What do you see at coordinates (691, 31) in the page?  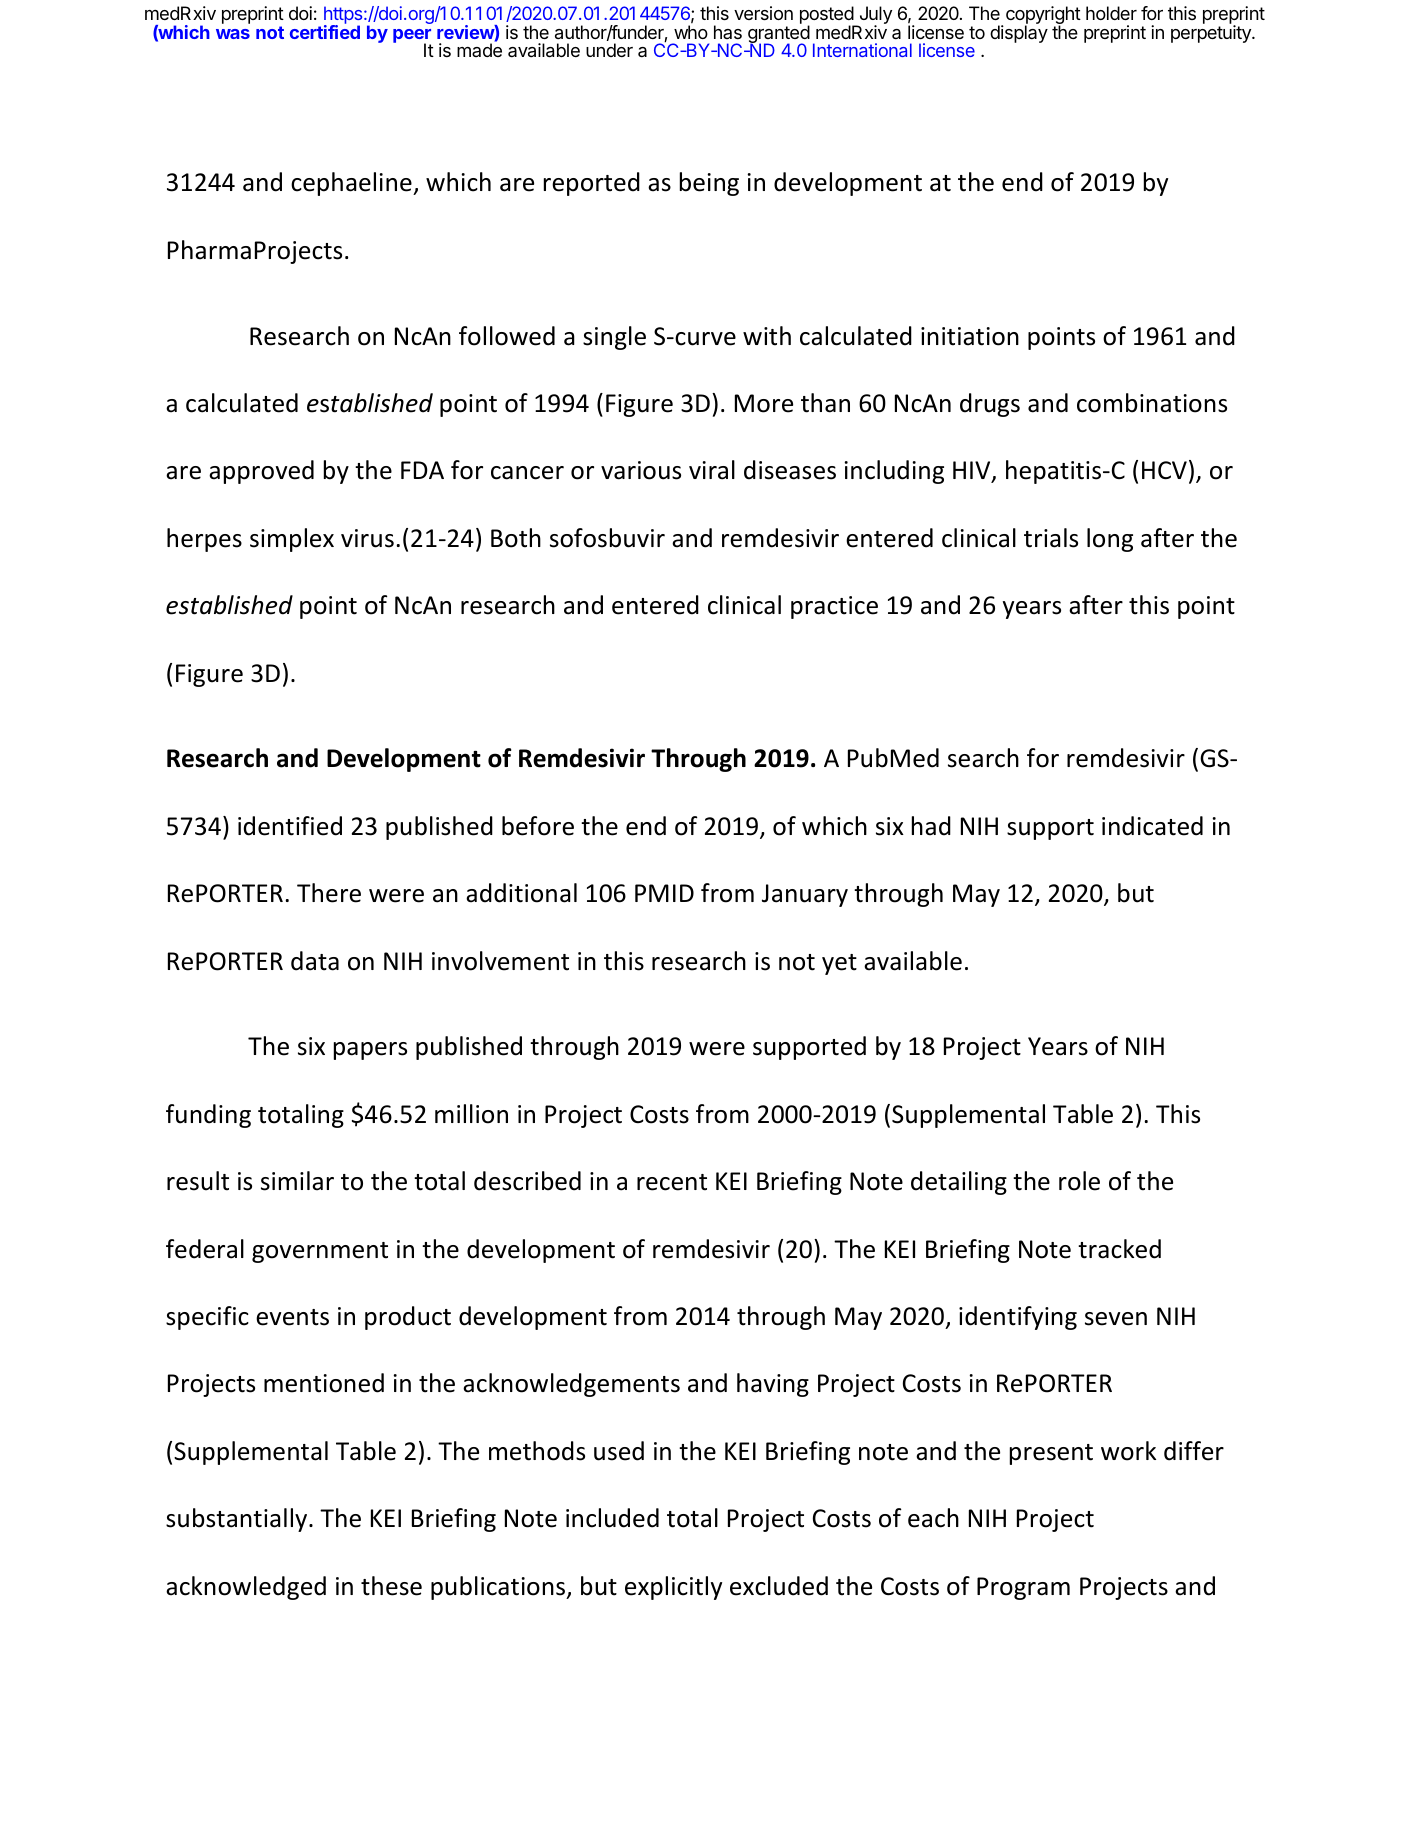 I see `who` at bounding box center [691, 31].
